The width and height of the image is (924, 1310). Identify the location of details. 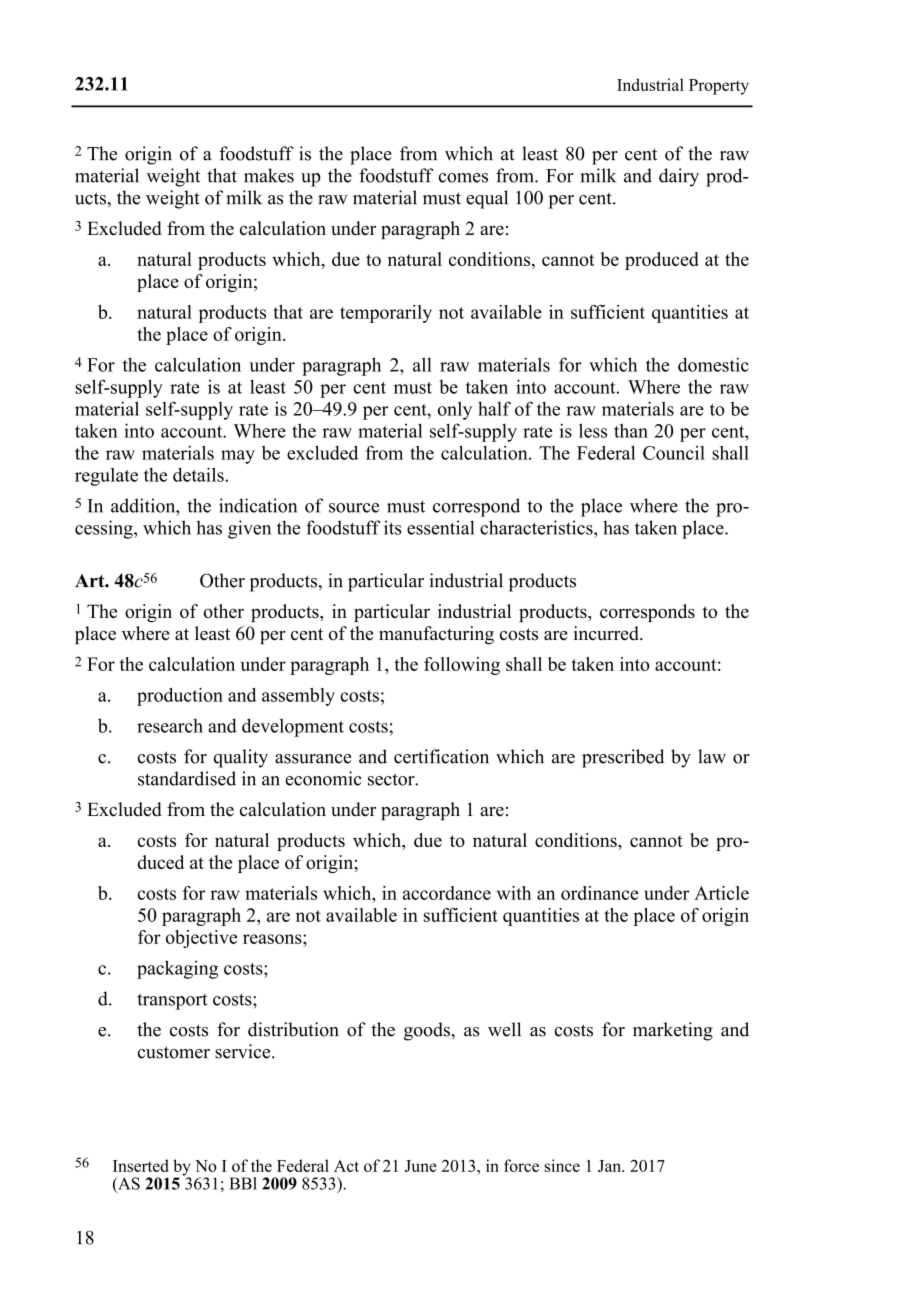
(199, 474).
